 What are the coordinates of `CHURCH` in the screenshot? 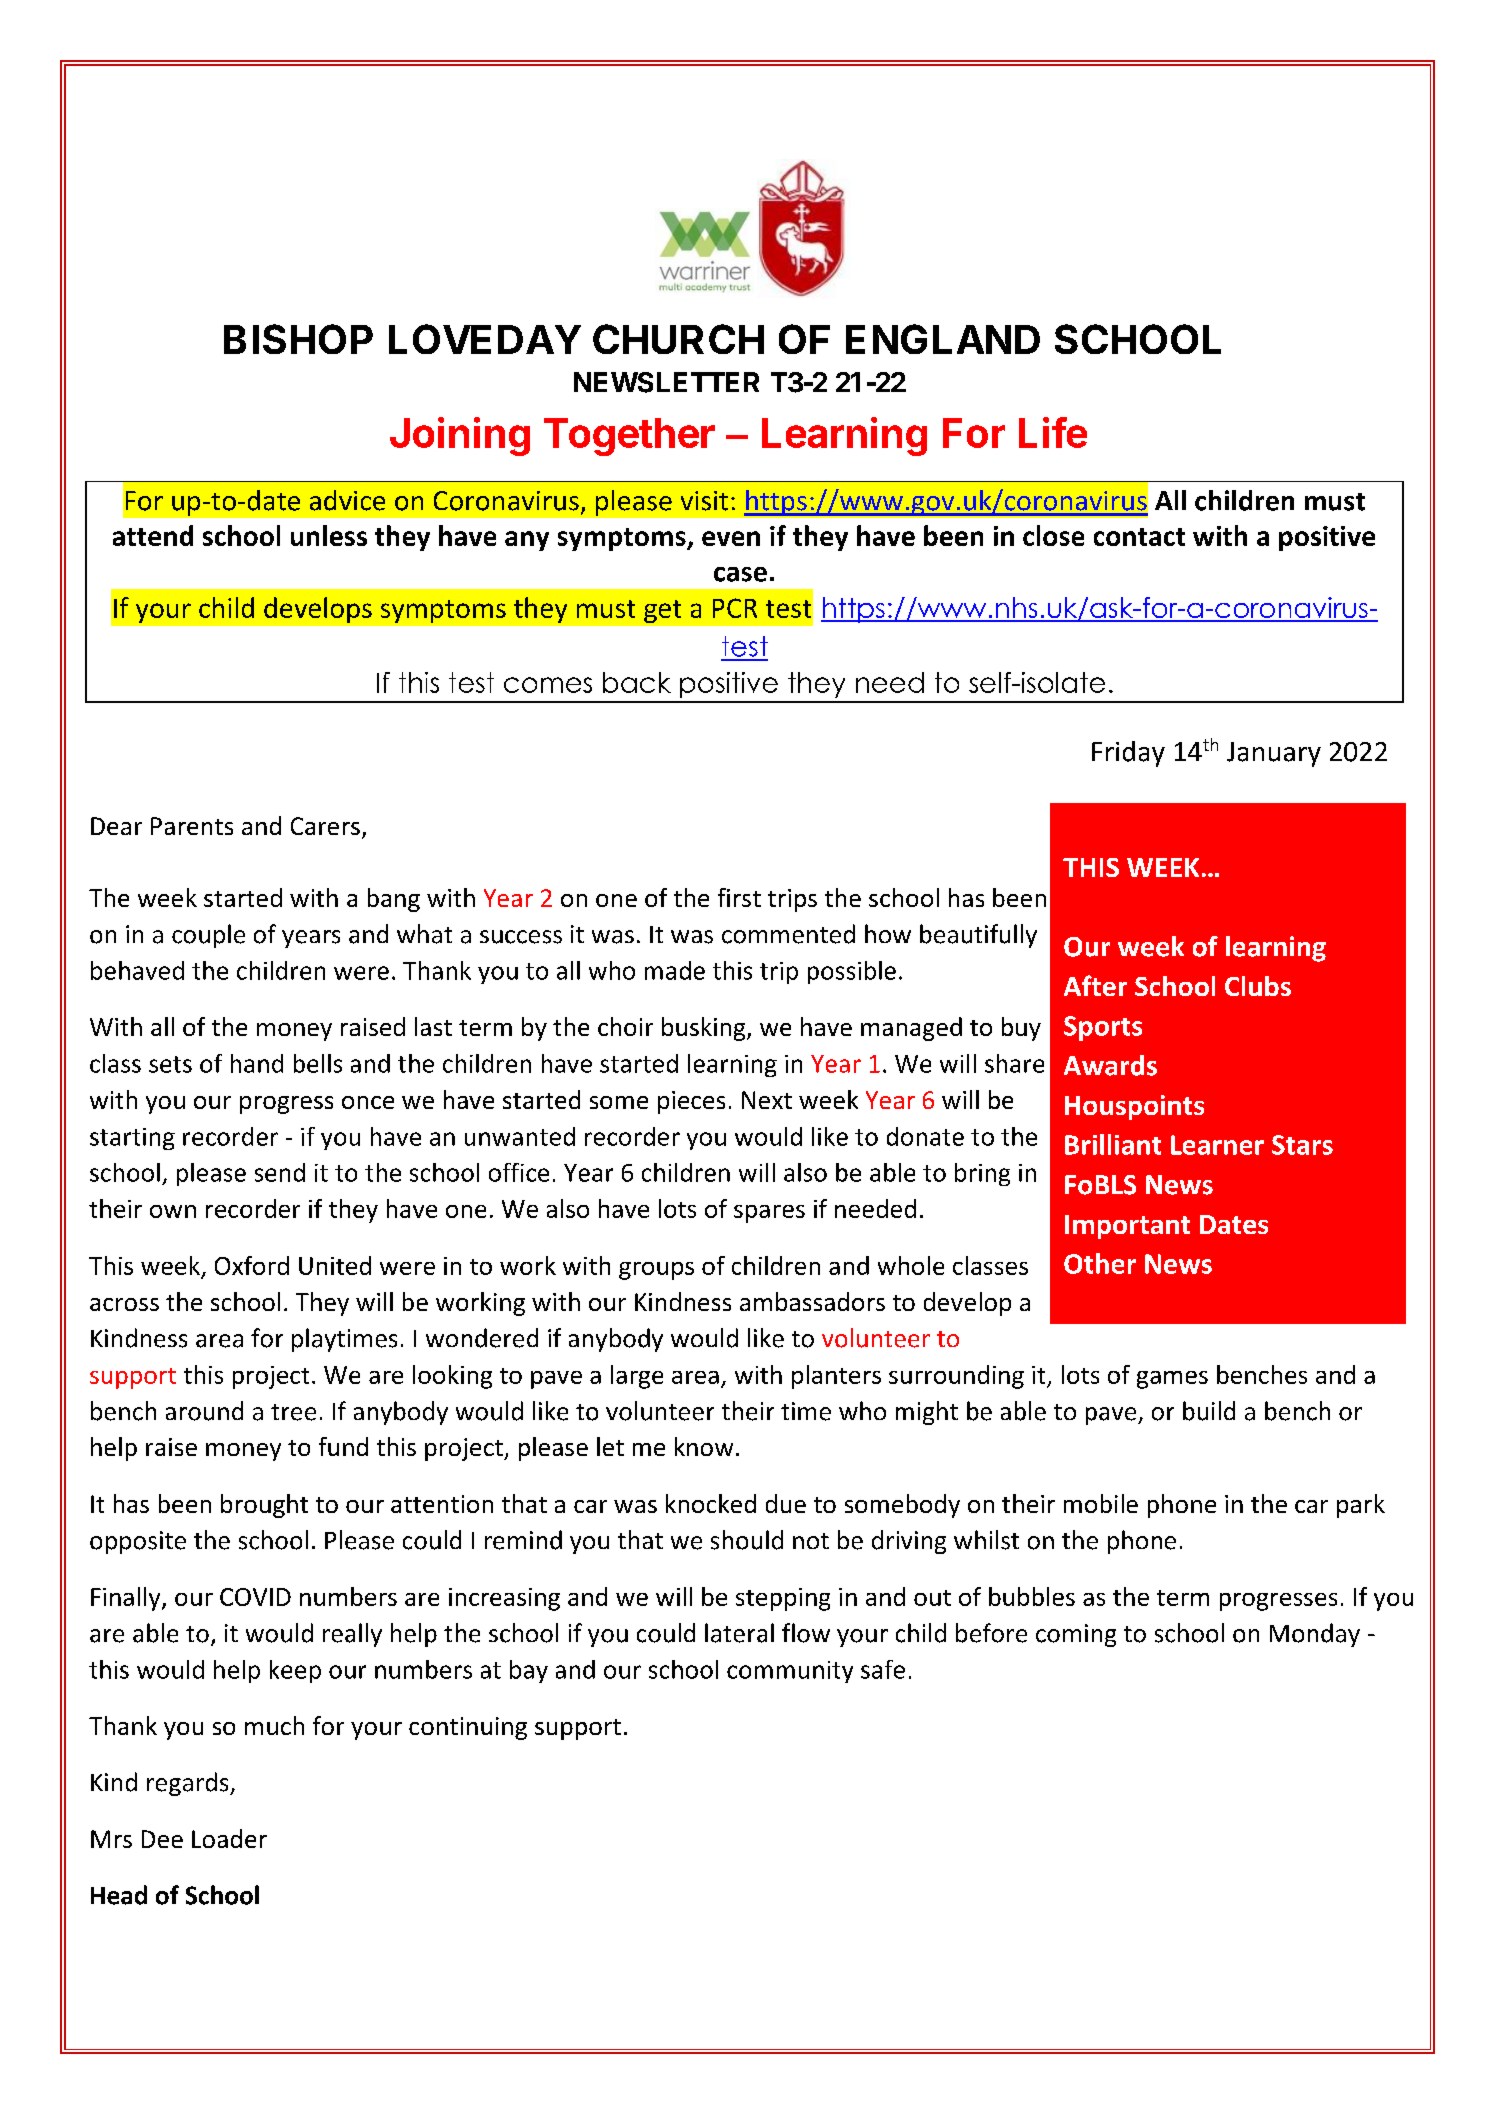 It's located at (678, 339).
